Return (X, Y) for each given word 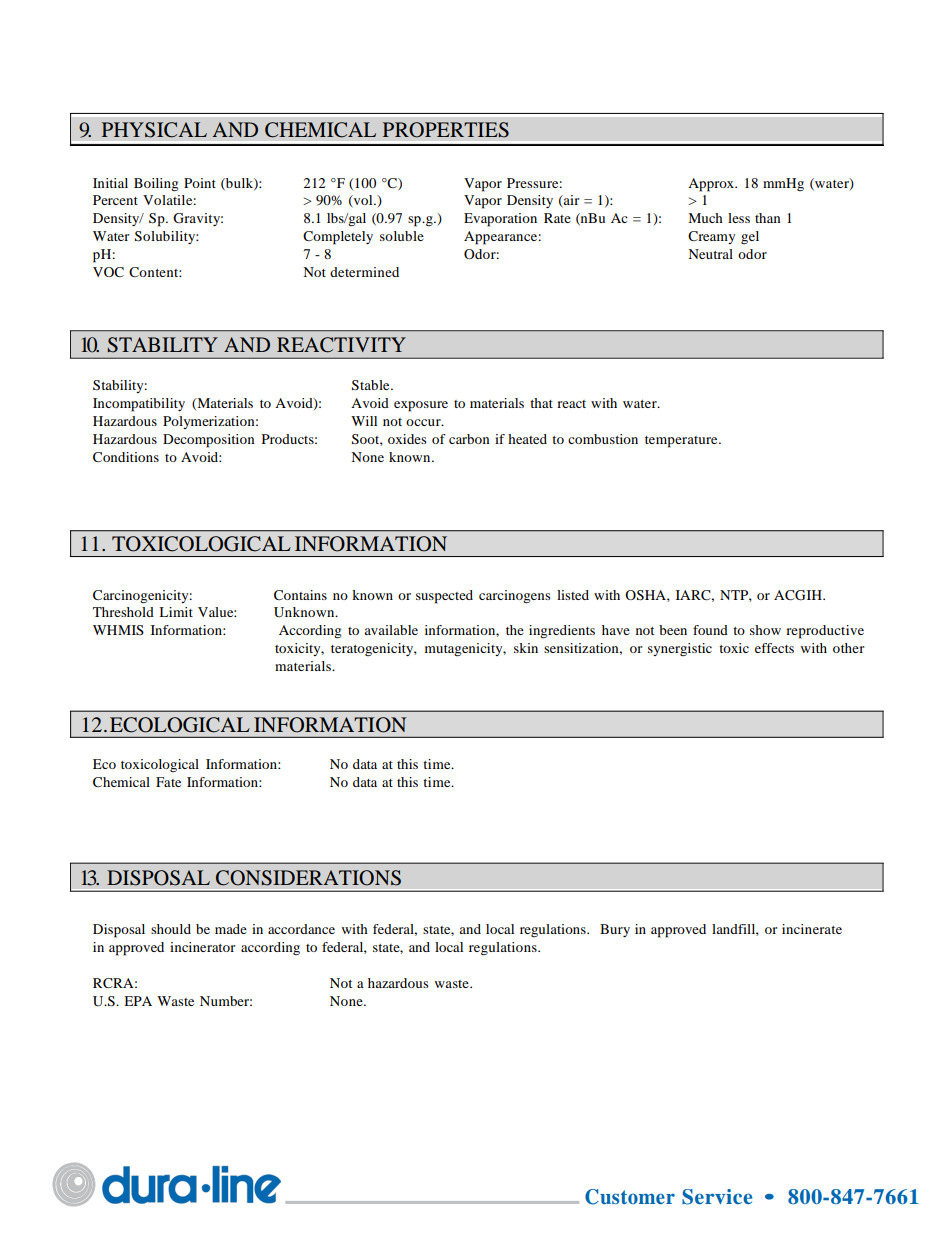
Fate (168, 782)
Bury (615, 930)
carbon (469, 439)
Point (200, 183)
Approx (712, 185)
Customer (630, 1197)
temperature (682, 442)
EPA (138, 1001)
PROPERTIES (446, 130)
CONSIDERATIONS (308, 878)
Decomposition (209, 441)
